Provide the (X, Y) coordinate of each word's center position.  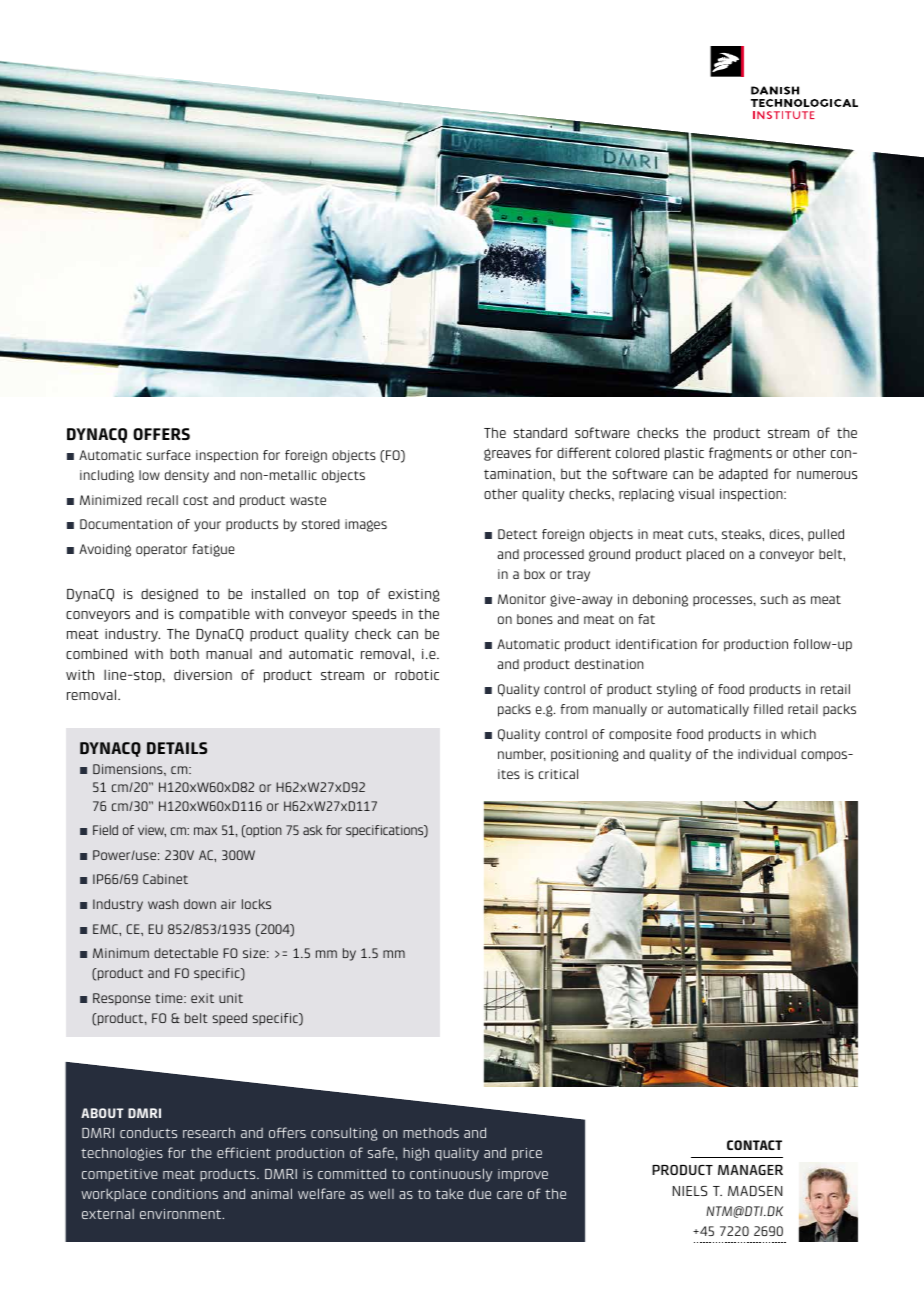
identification (656, 644)
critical (558, 774)
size (255, 953)
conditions (185, 1194)
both (184, 653)
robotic (417, 674)
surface (168, 455)
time (170, 998)
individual (767, 754)
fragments (740, 454)
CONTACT (754, 1145)
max (205, 831)
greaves (507, 454)
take (449, 1194)
